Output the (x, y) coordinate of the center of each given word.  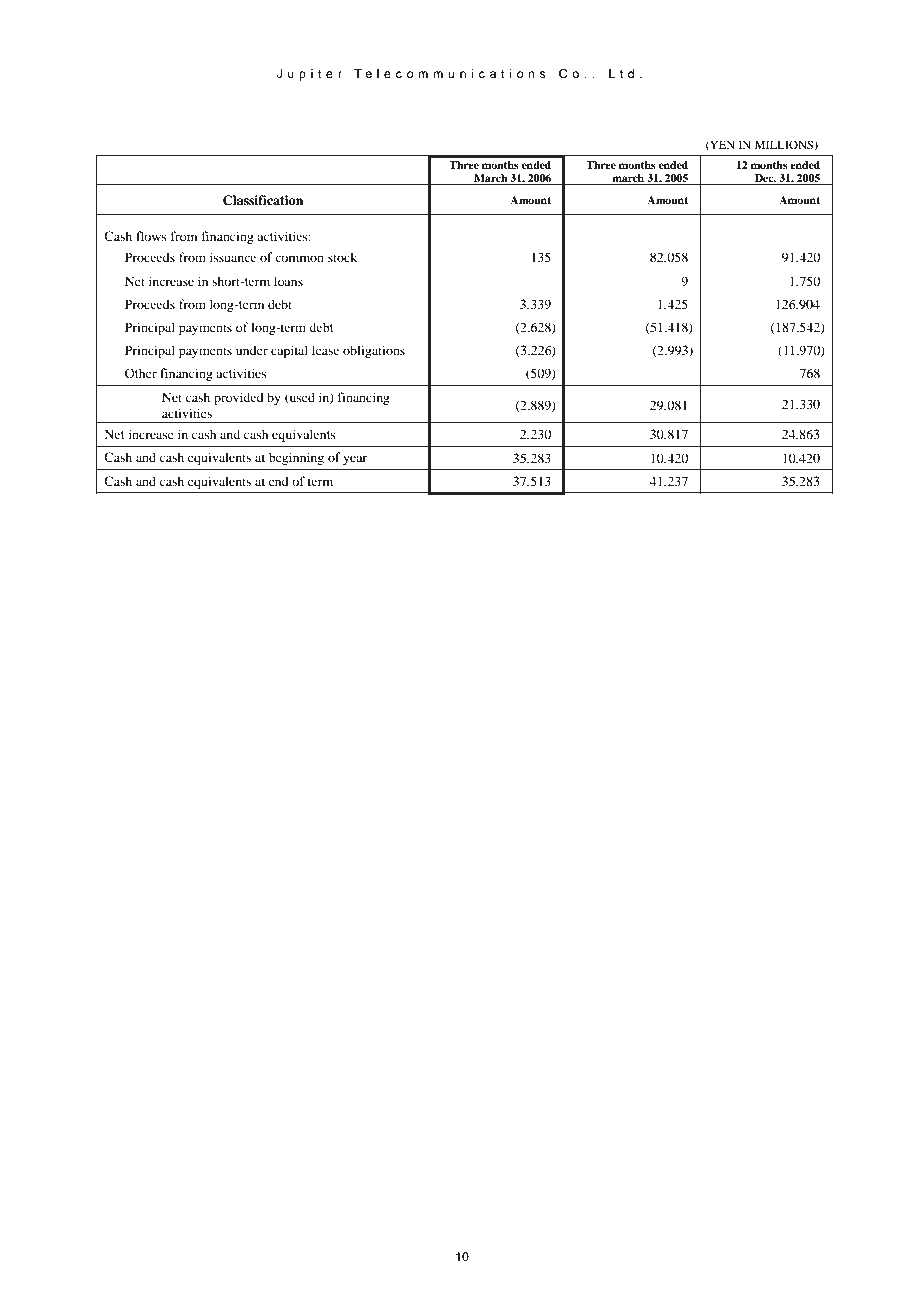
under (252, 350)
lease (325, 350)
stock (342, 257)
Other (141, 373)
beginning (296, 458)
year (355, 460)
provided (239, 398)
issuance (233, 257)
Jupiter (309, 75)
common (299, 258)
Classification (263, 200)
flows (151, 236)
